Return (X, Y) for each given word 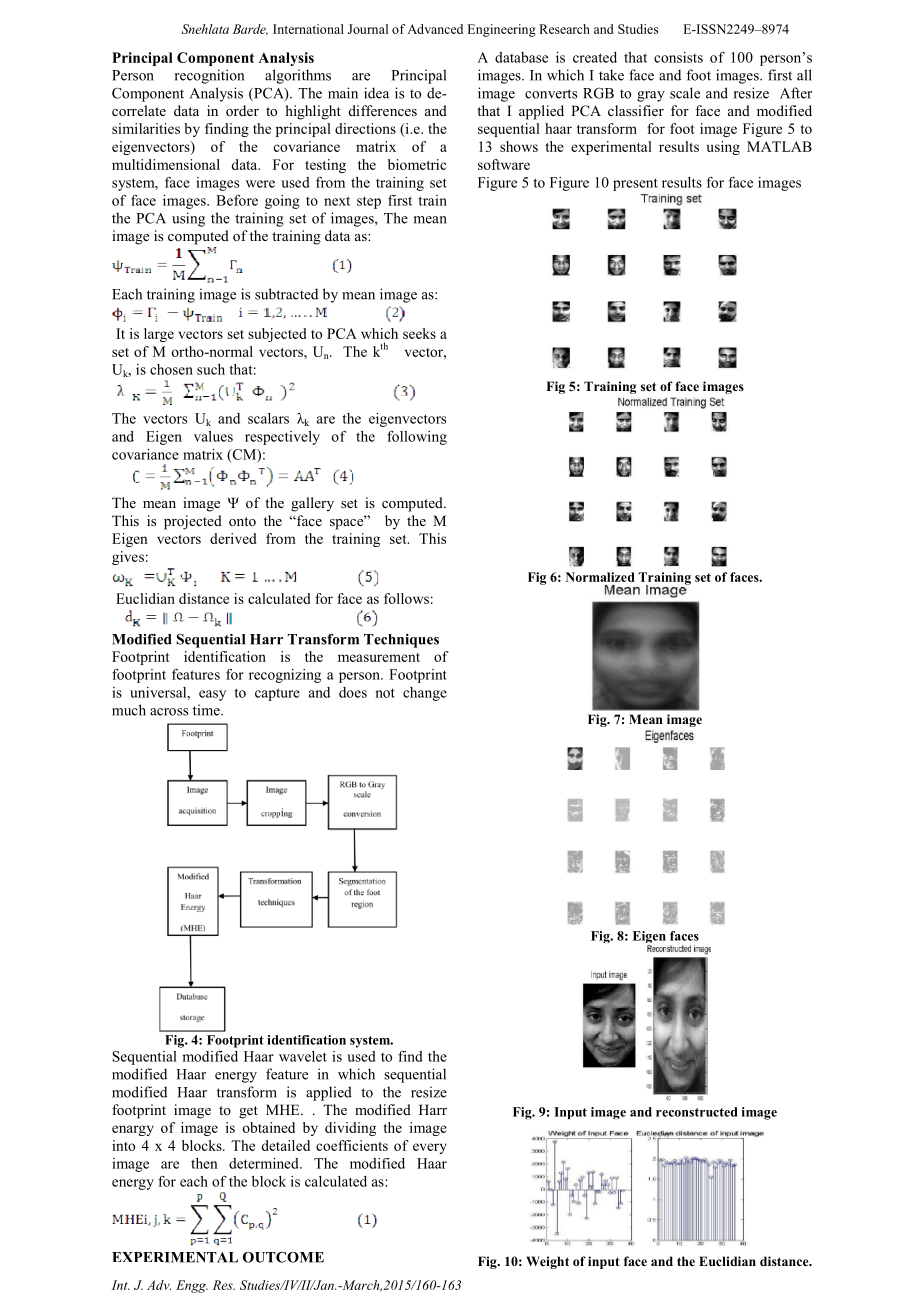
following (417, 438)
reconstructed (696, 1112)
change (425, 694)
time (207, 710)
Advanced (435, 29)
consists (678, 57)
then (204, 1163)
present (635, 184)
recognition (209, 76)
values (213, 436)
